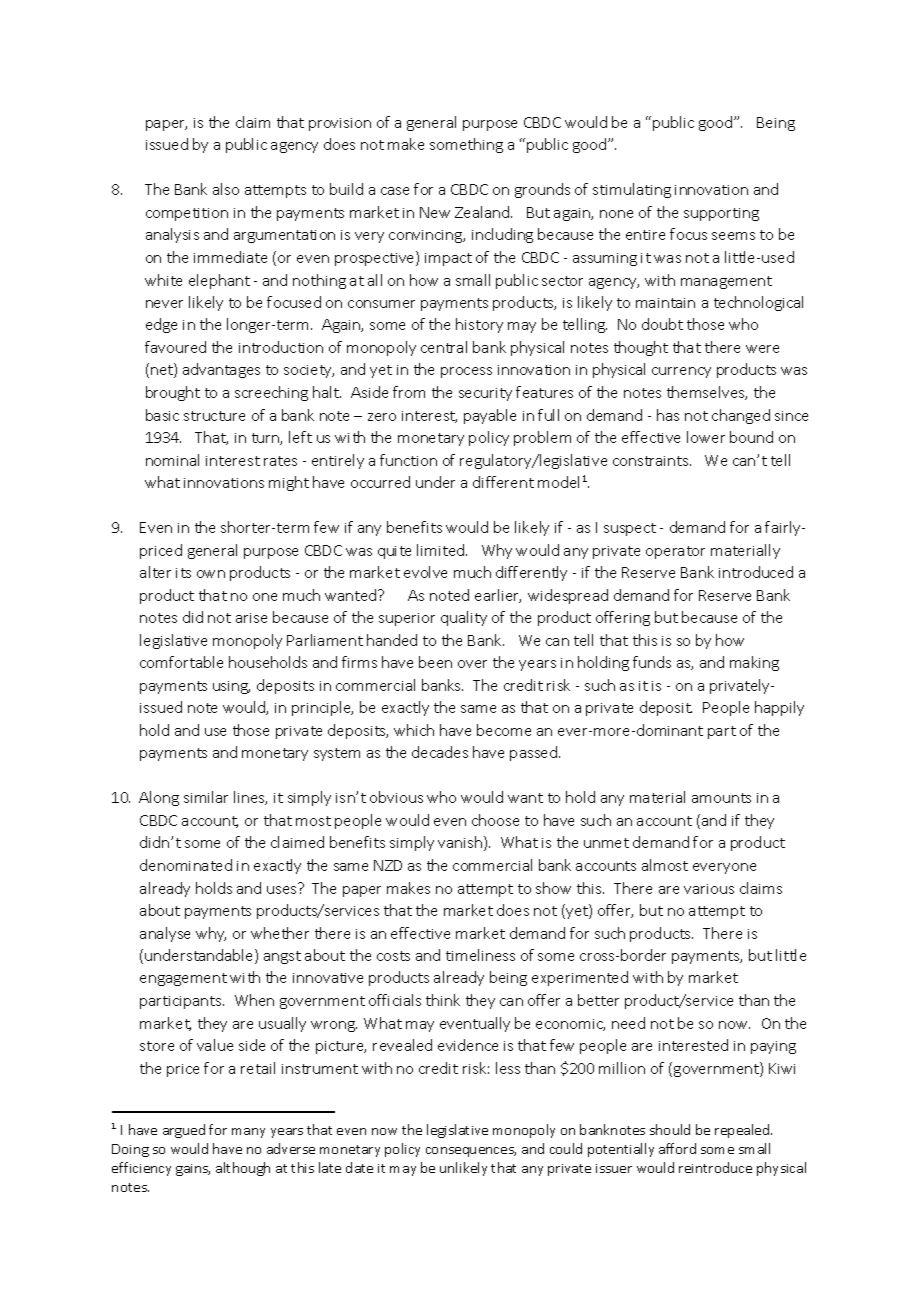  I want to click on operator, so click(675, 552).
